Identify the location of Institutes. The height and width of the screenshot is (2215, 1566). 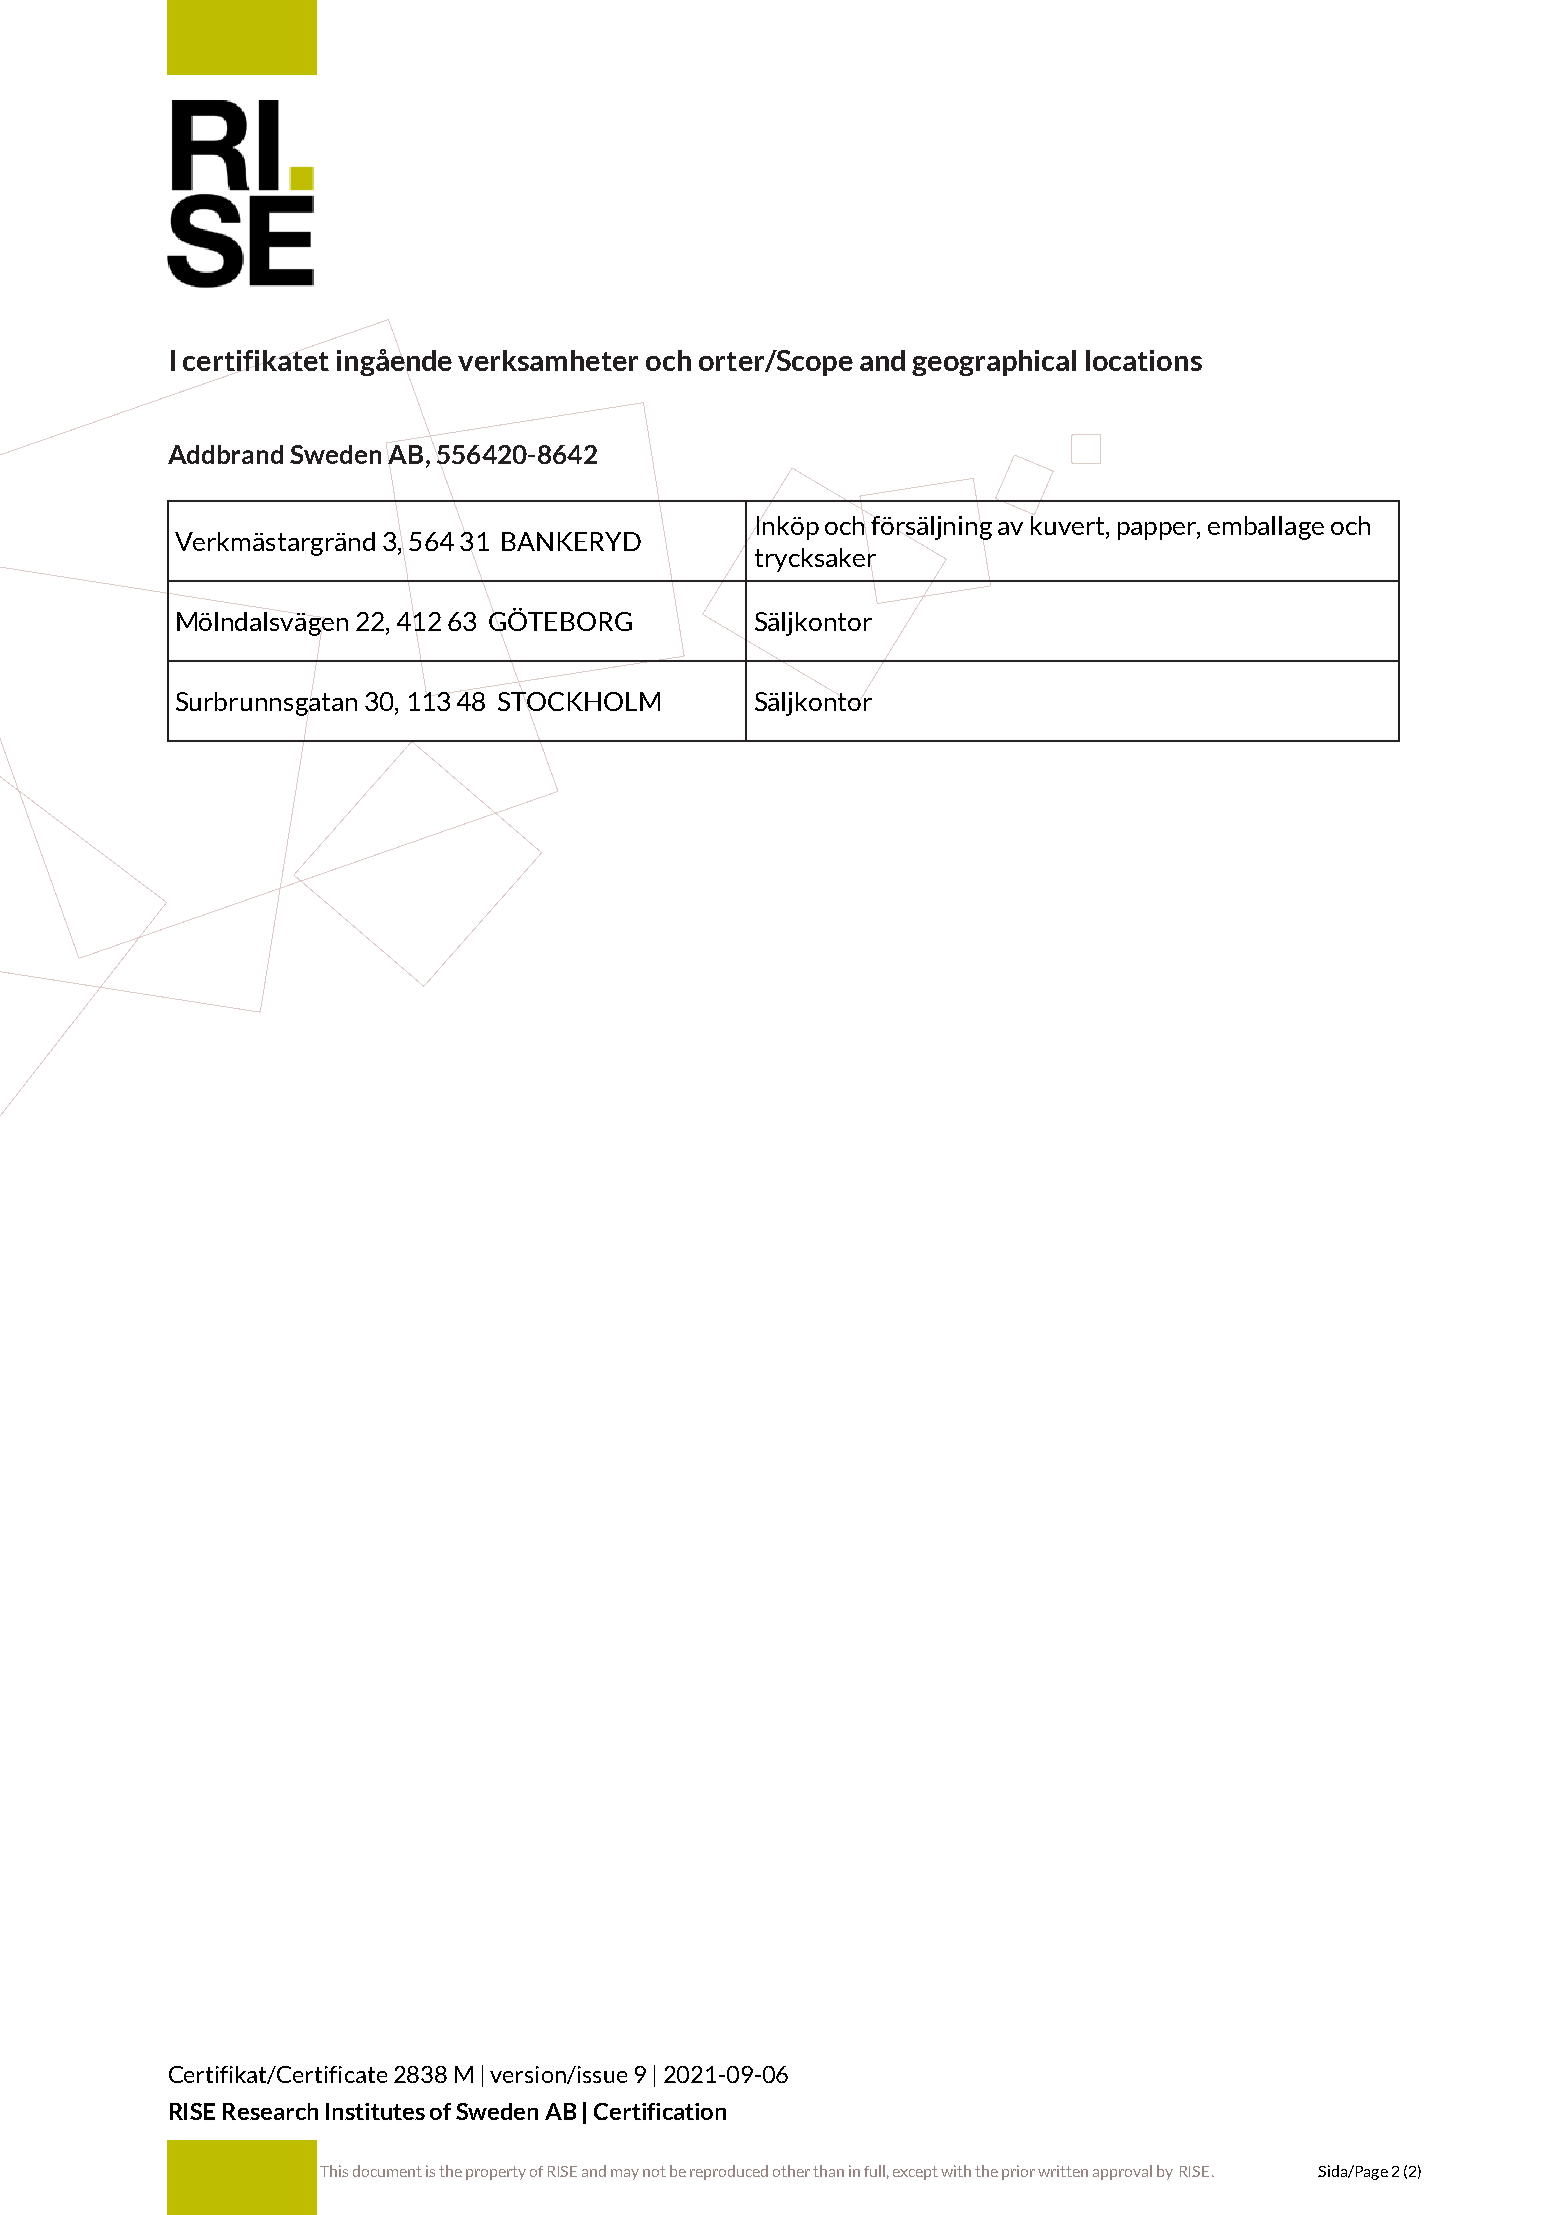
(375, 2111).
